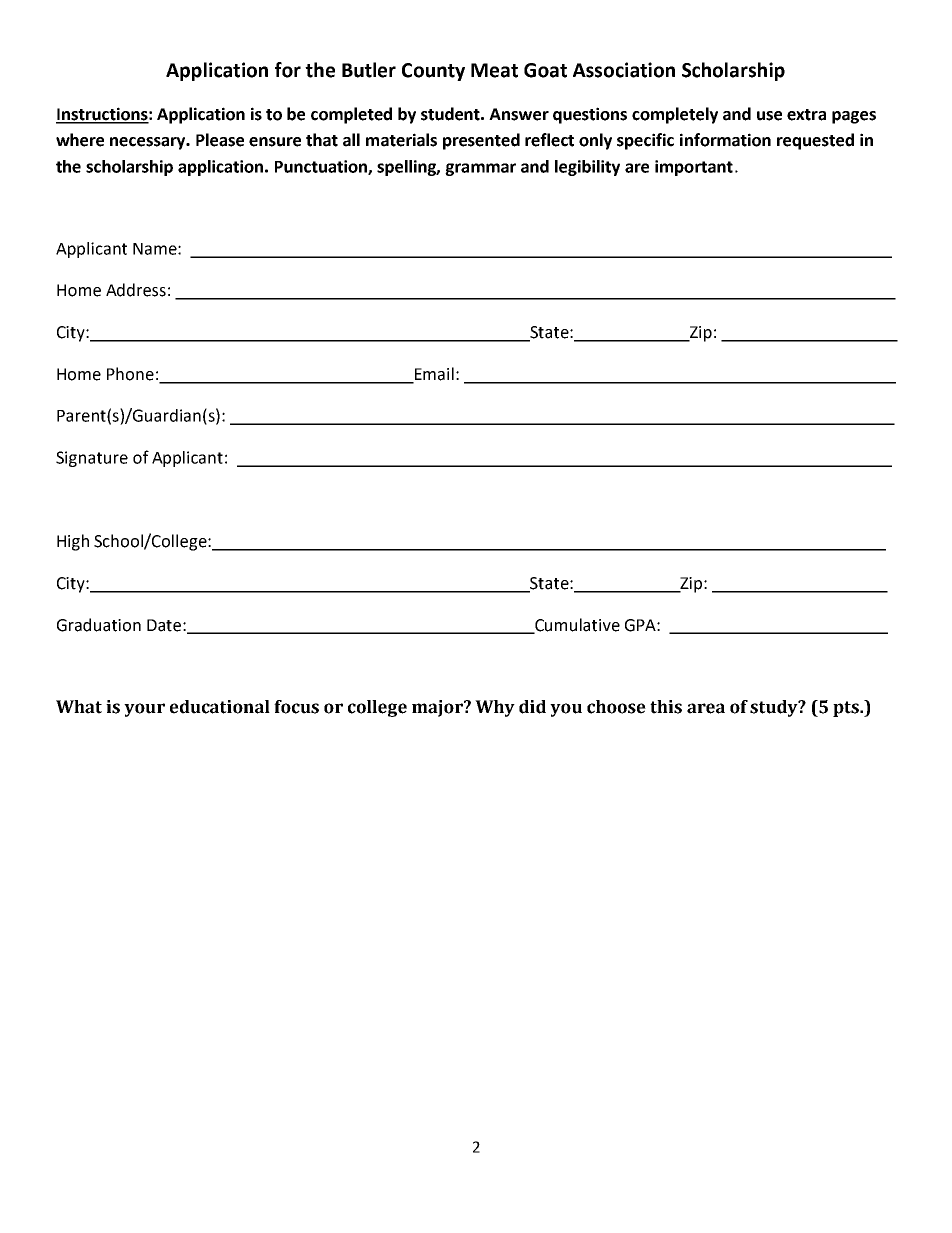 The image size is (952, 1233). I want to click on Please, so click(220, 140).
